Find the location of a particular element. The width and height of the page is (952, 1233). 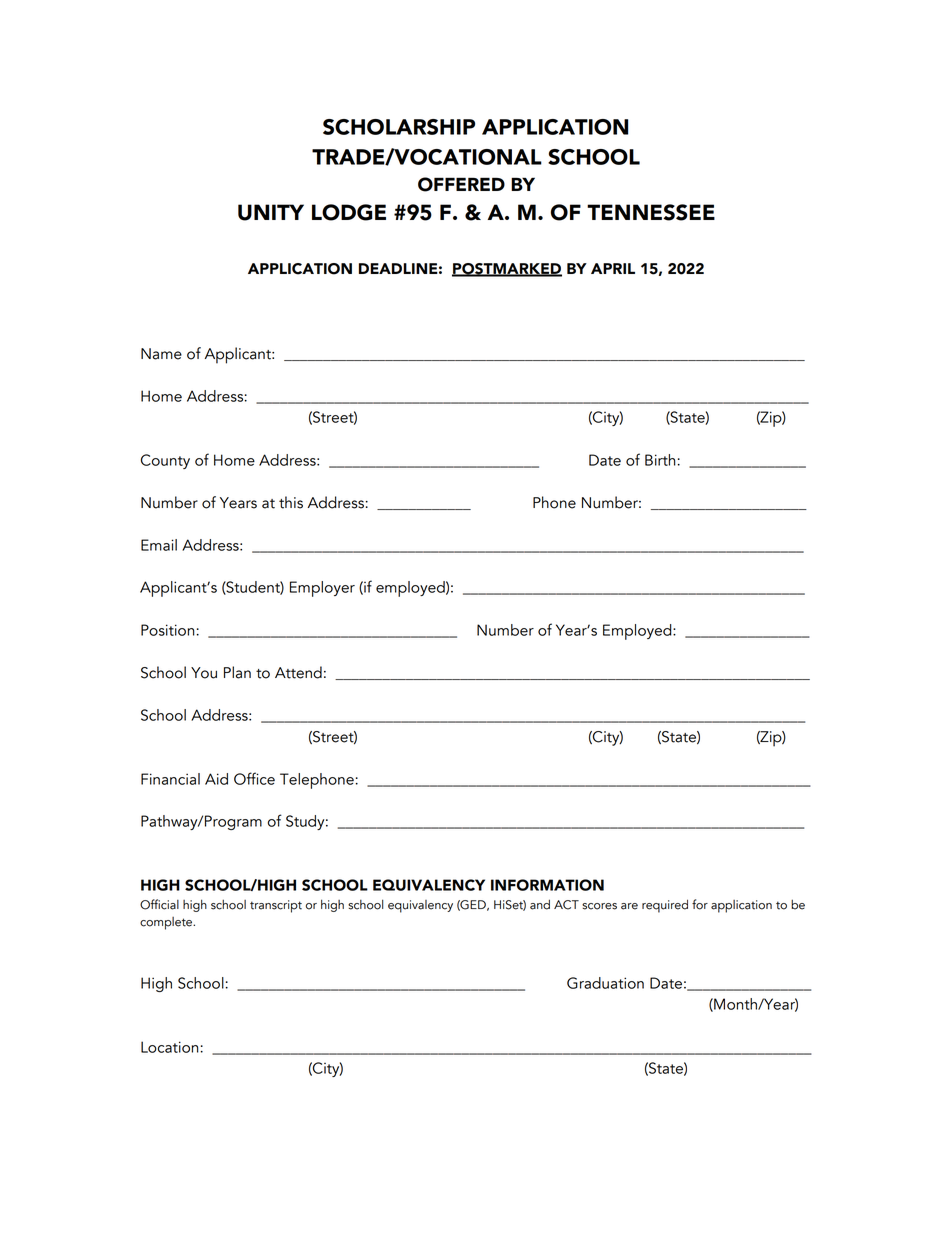

Aid is located at coordinates (216, 779).
